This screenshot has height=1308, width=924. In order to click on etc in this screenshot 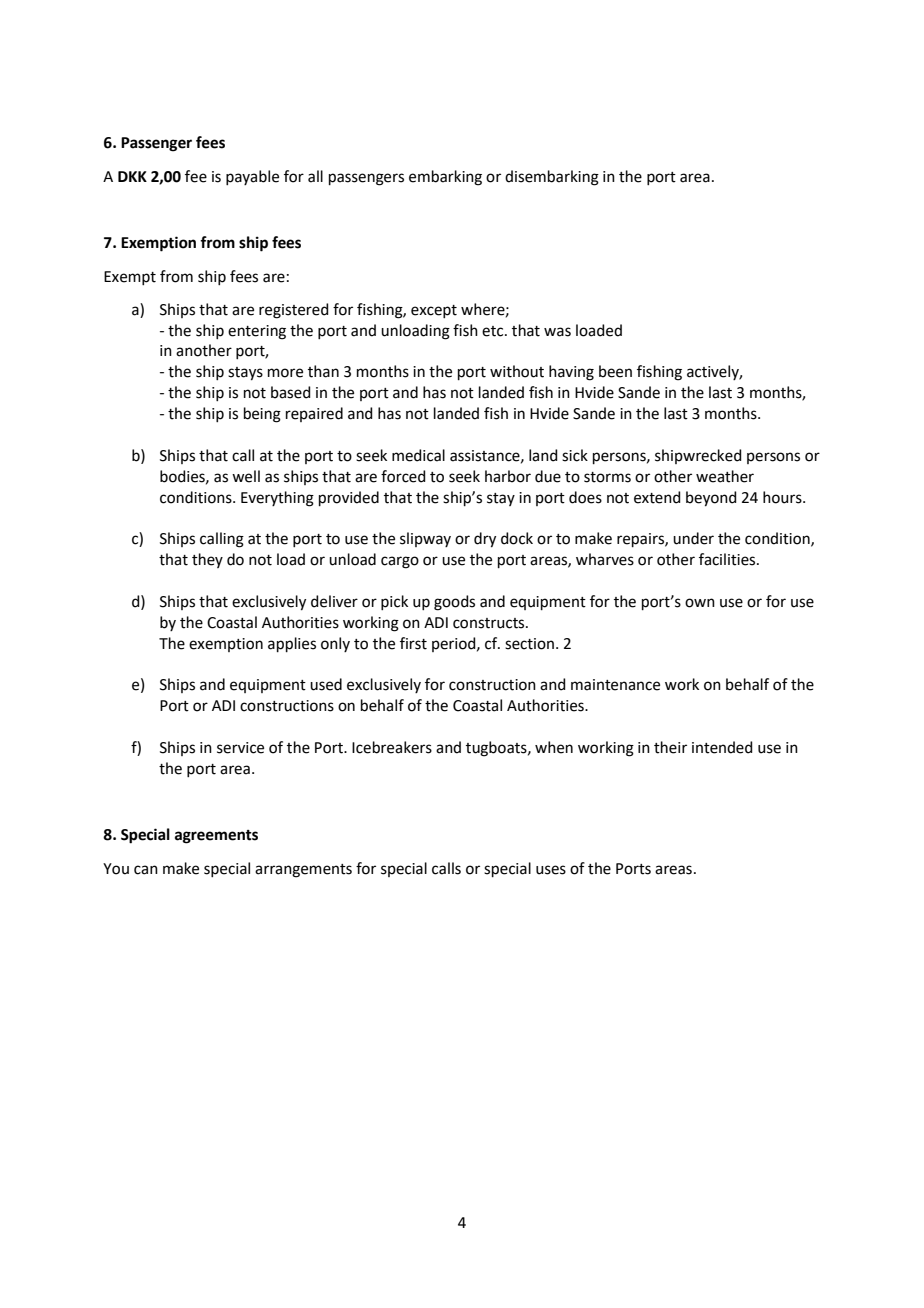, I will do `click(494, 331)`.
